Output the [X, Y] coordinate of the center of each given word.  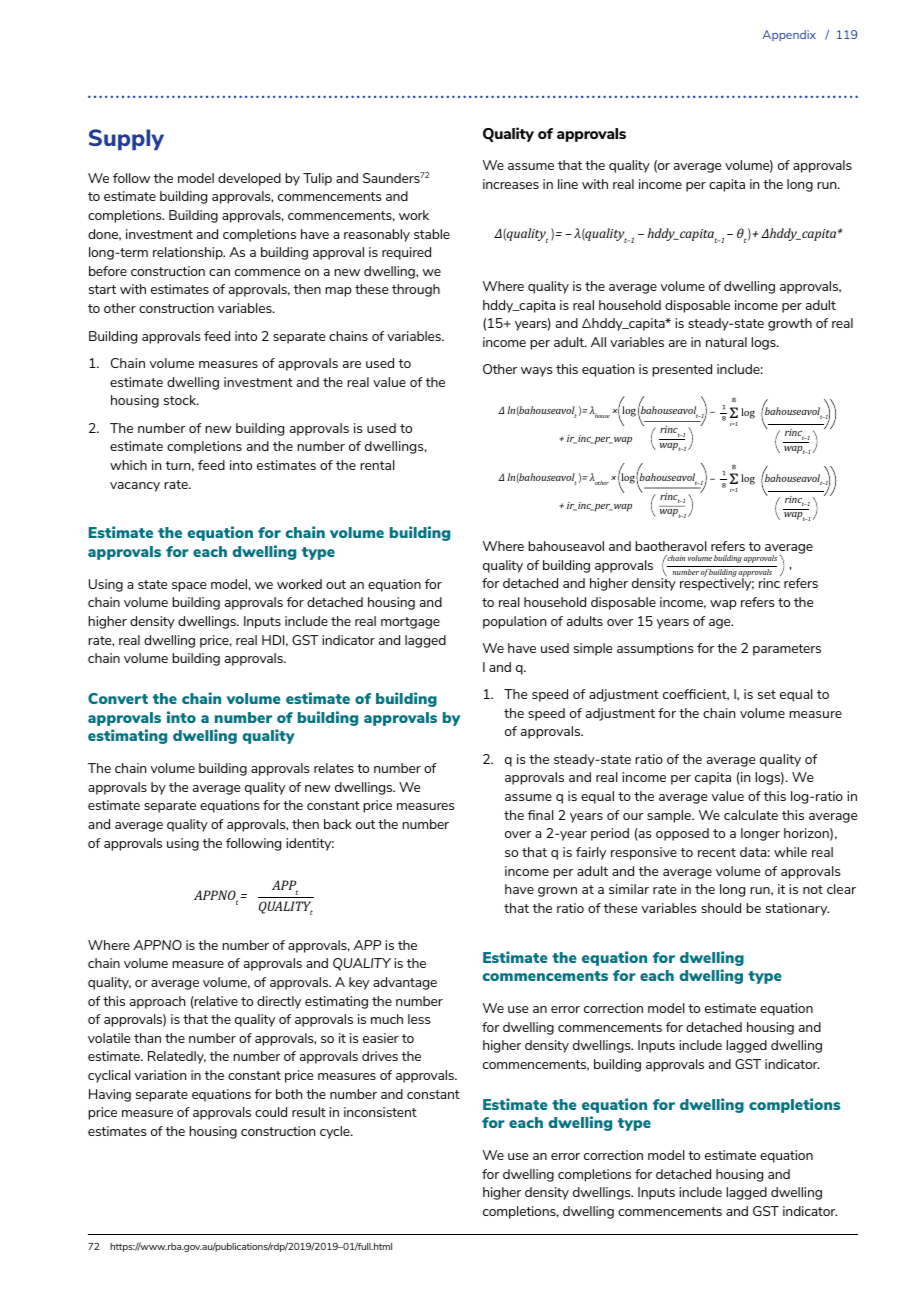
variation [160, 1075]
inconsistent [380, 1112]
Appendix [789, 35]
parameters [787, 650]
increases [511, 184]
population [514, 622]
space [189, 587]
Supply [126, 139]
